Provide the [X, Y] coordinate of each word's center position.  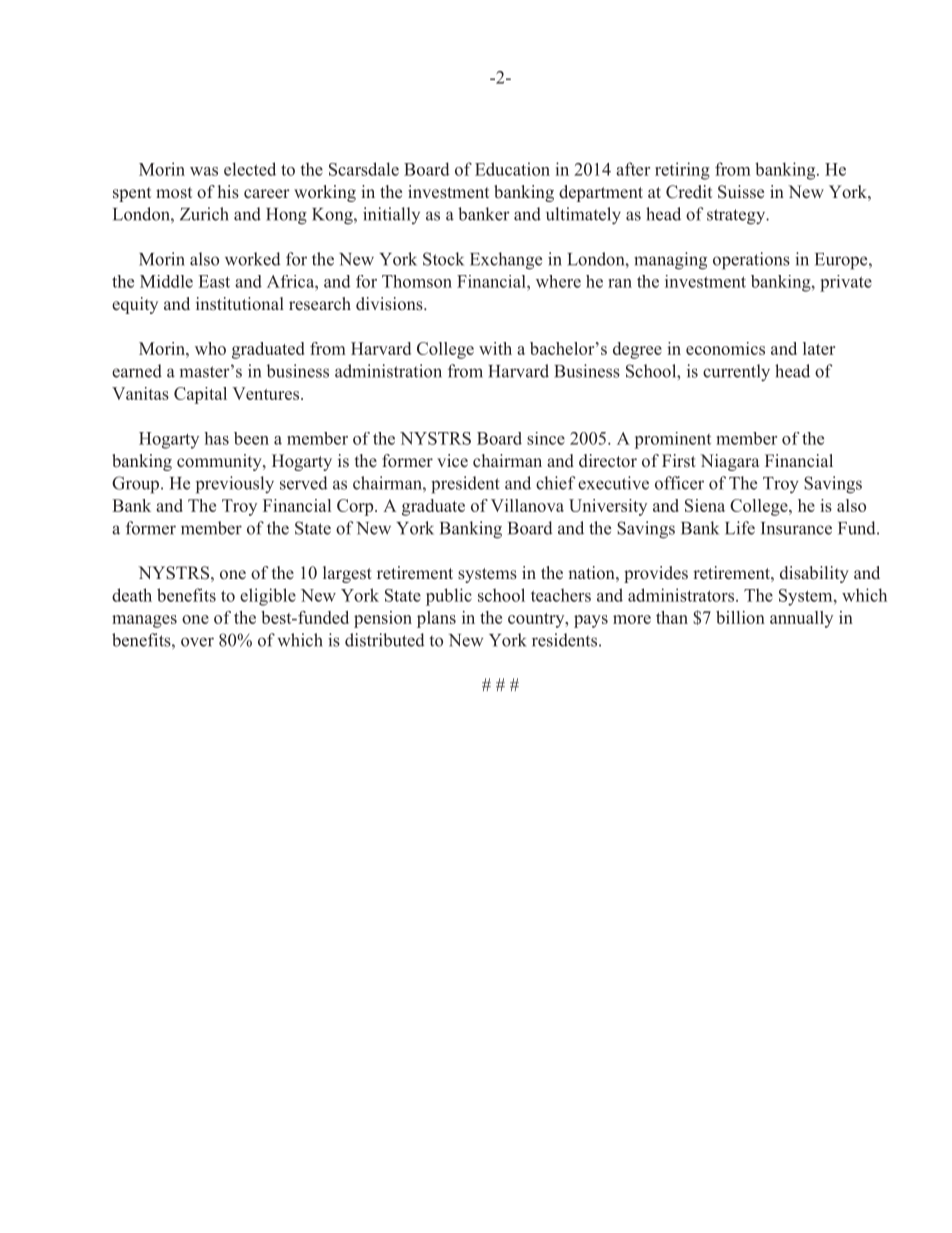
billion [740, 617]
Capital [200, 395]
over [197, 642]
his [228, 192]
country [537, 620]
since [546, 438]
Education [512, 169]
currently [736, 372]
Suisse [741, 192]
